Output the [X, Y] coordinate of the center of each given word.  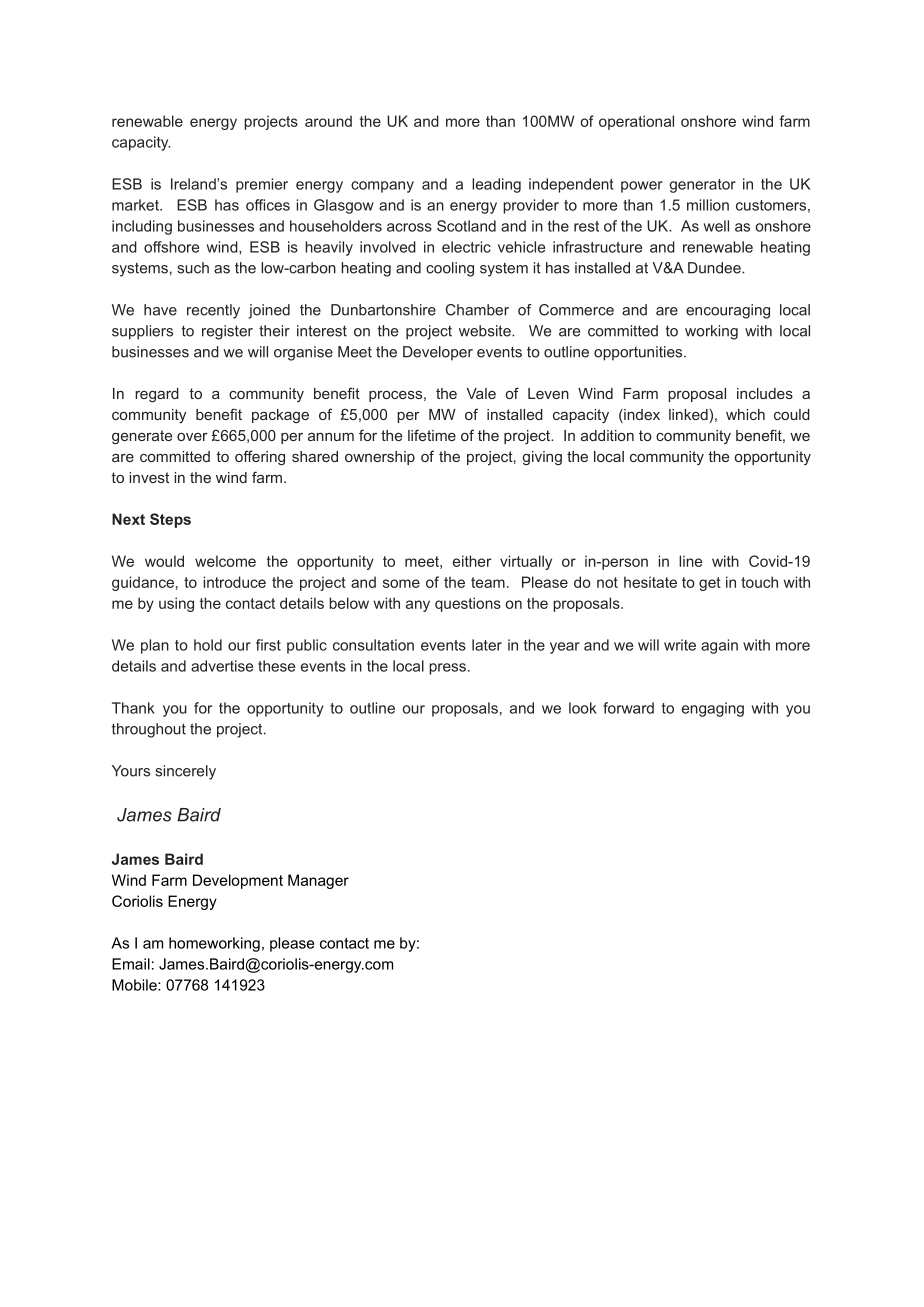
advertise [222, 666]
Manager [318, 881]
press [447, 669]
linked [688, 414]
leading [496, 185]
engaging [713, 709]
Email [131, 964]
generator [702, 186]
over [192, 437]
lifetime [432, 435]
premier [262, 185]
